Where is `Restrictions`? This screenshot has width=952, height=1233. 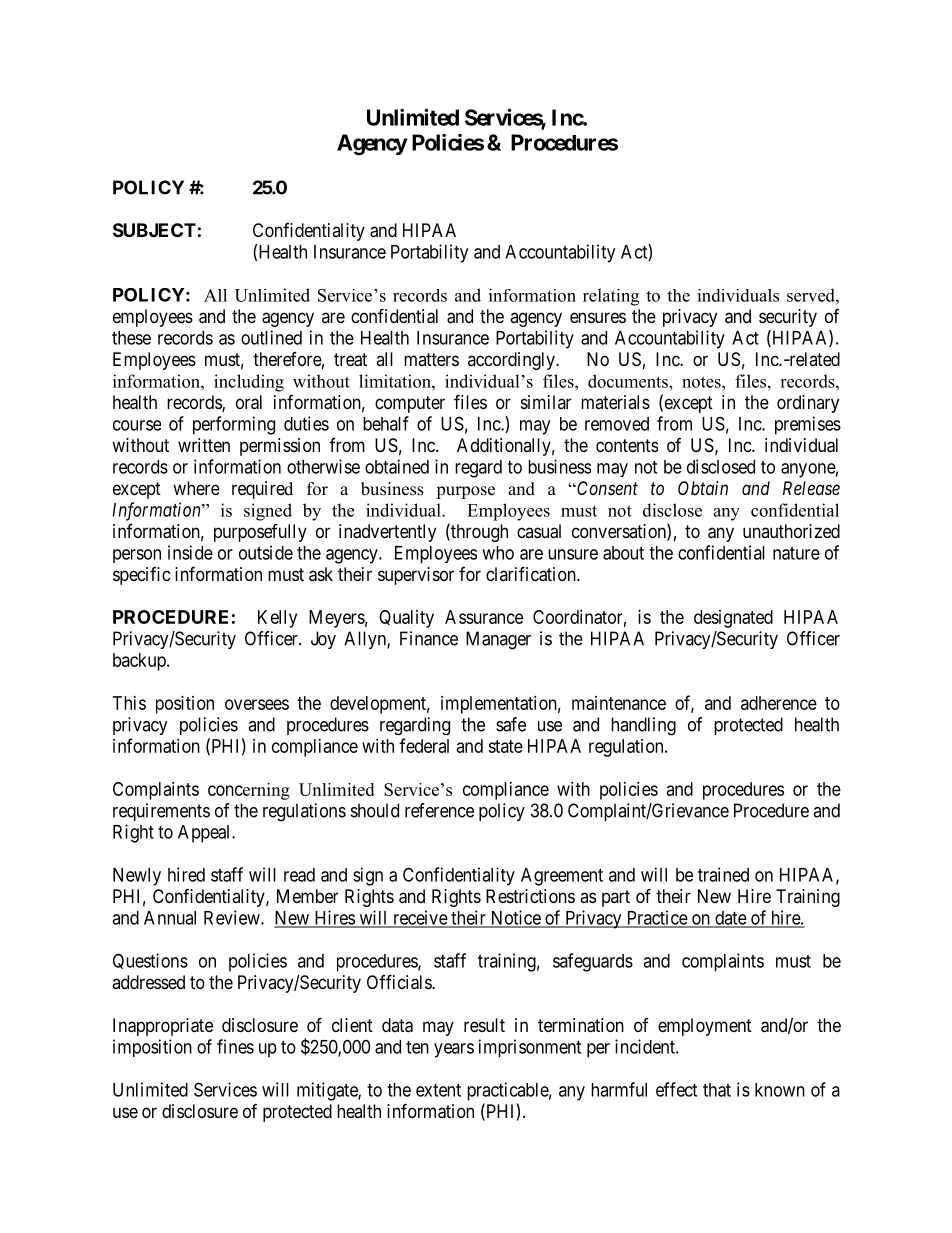 Restrictions is located at coordinates (530, 896).
